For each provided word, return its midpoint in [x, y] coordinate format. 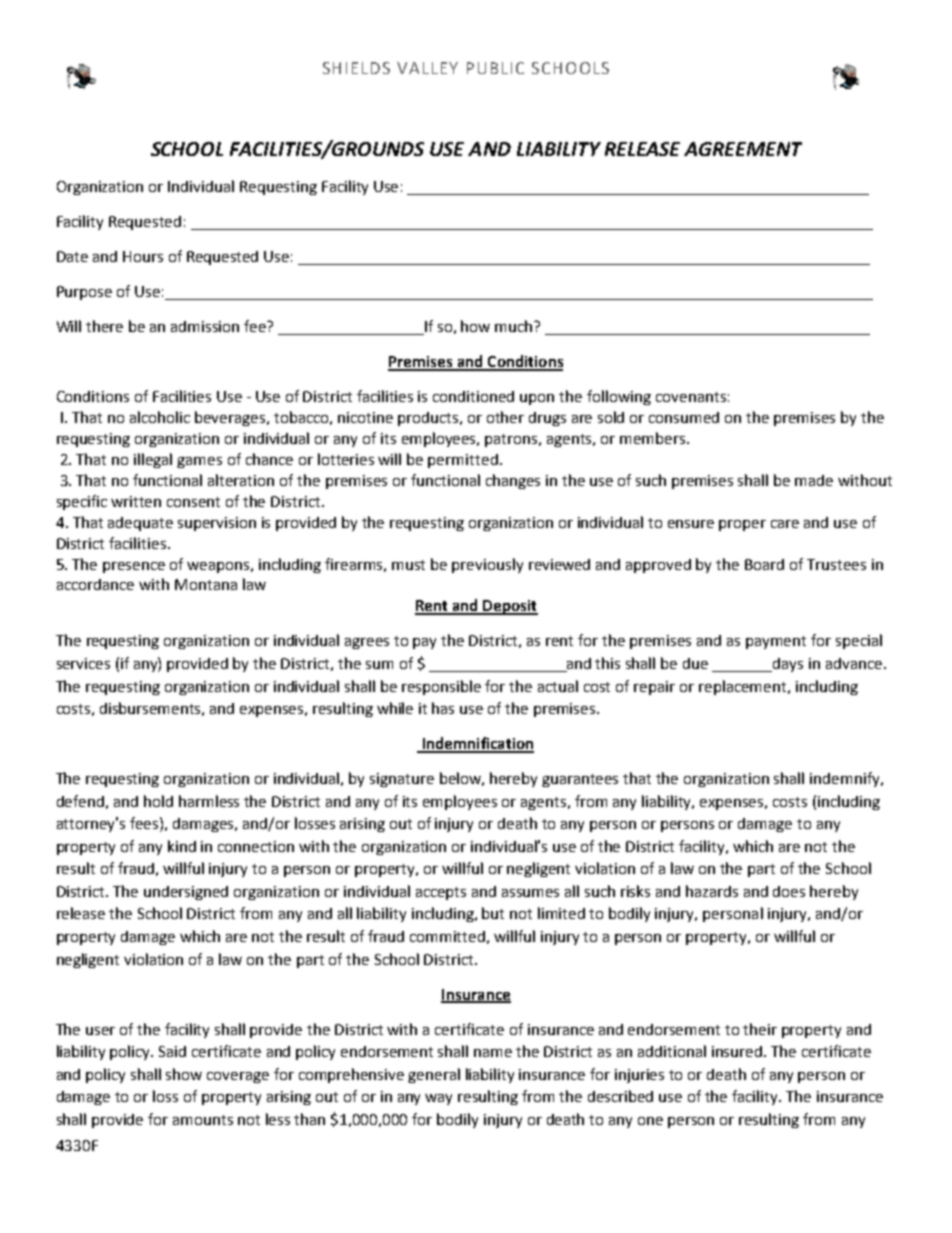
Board [764, 564]
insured [738, 1051]
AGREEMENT [743, 149]
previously [487, 565]
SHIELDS [356, 68]
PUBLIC [495, 68]
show [184, 1074]
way [438, 1099]
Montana [206, 584]
